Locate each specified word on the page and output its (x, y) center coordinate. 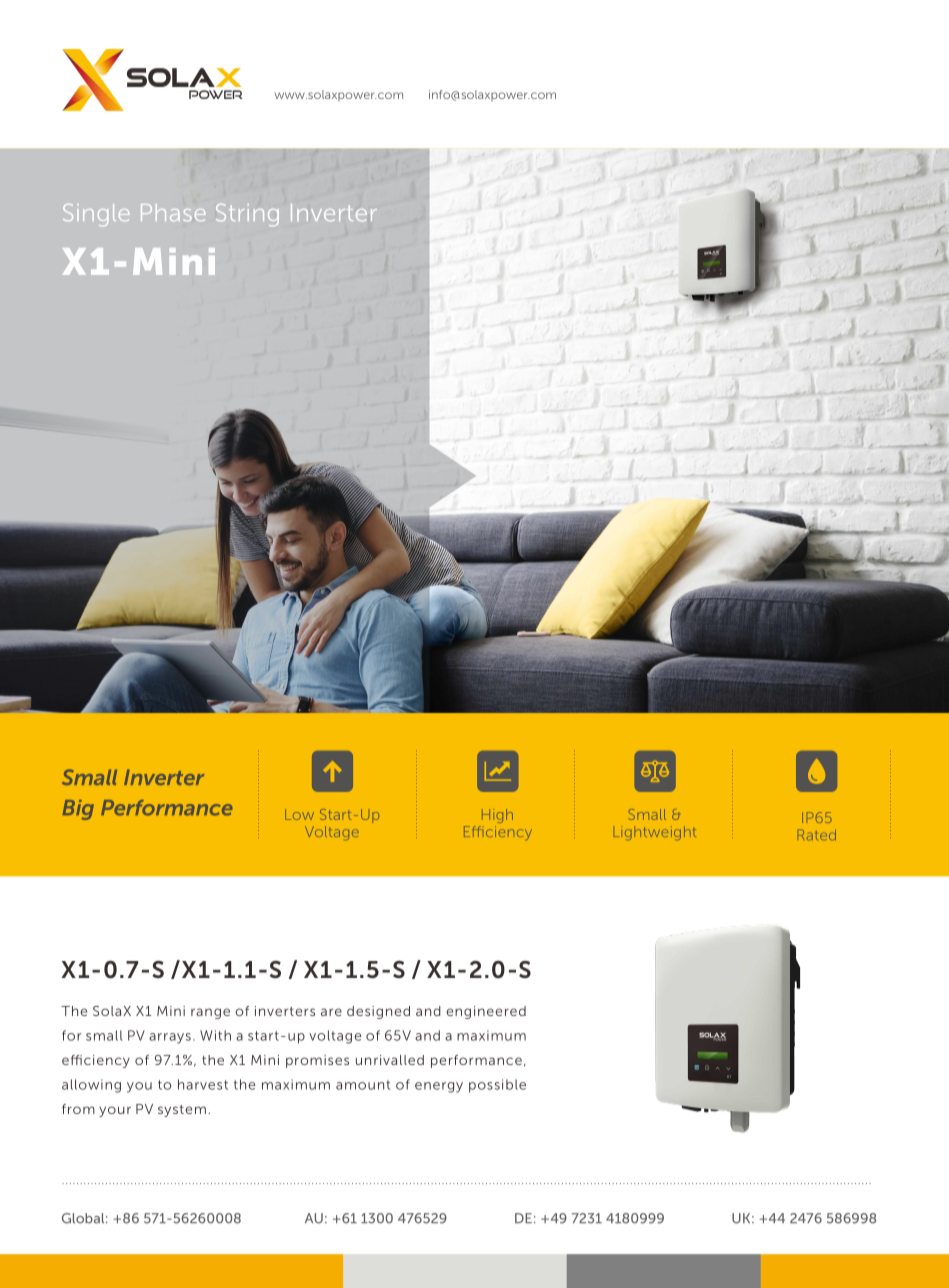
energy (439, 1087)
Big (78, 810)
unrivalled (390, 1060)
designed (378, 1012)
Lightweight (655, 833)
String (247, 215)
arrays (170, 1038)
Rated (817, 835)
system (182, 1111)
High (497, 816)
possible (497, 1086)
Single (96, 215)
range (210, 1013)
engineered (486, 1012)
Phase (173, 212)
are (331, 1012)
